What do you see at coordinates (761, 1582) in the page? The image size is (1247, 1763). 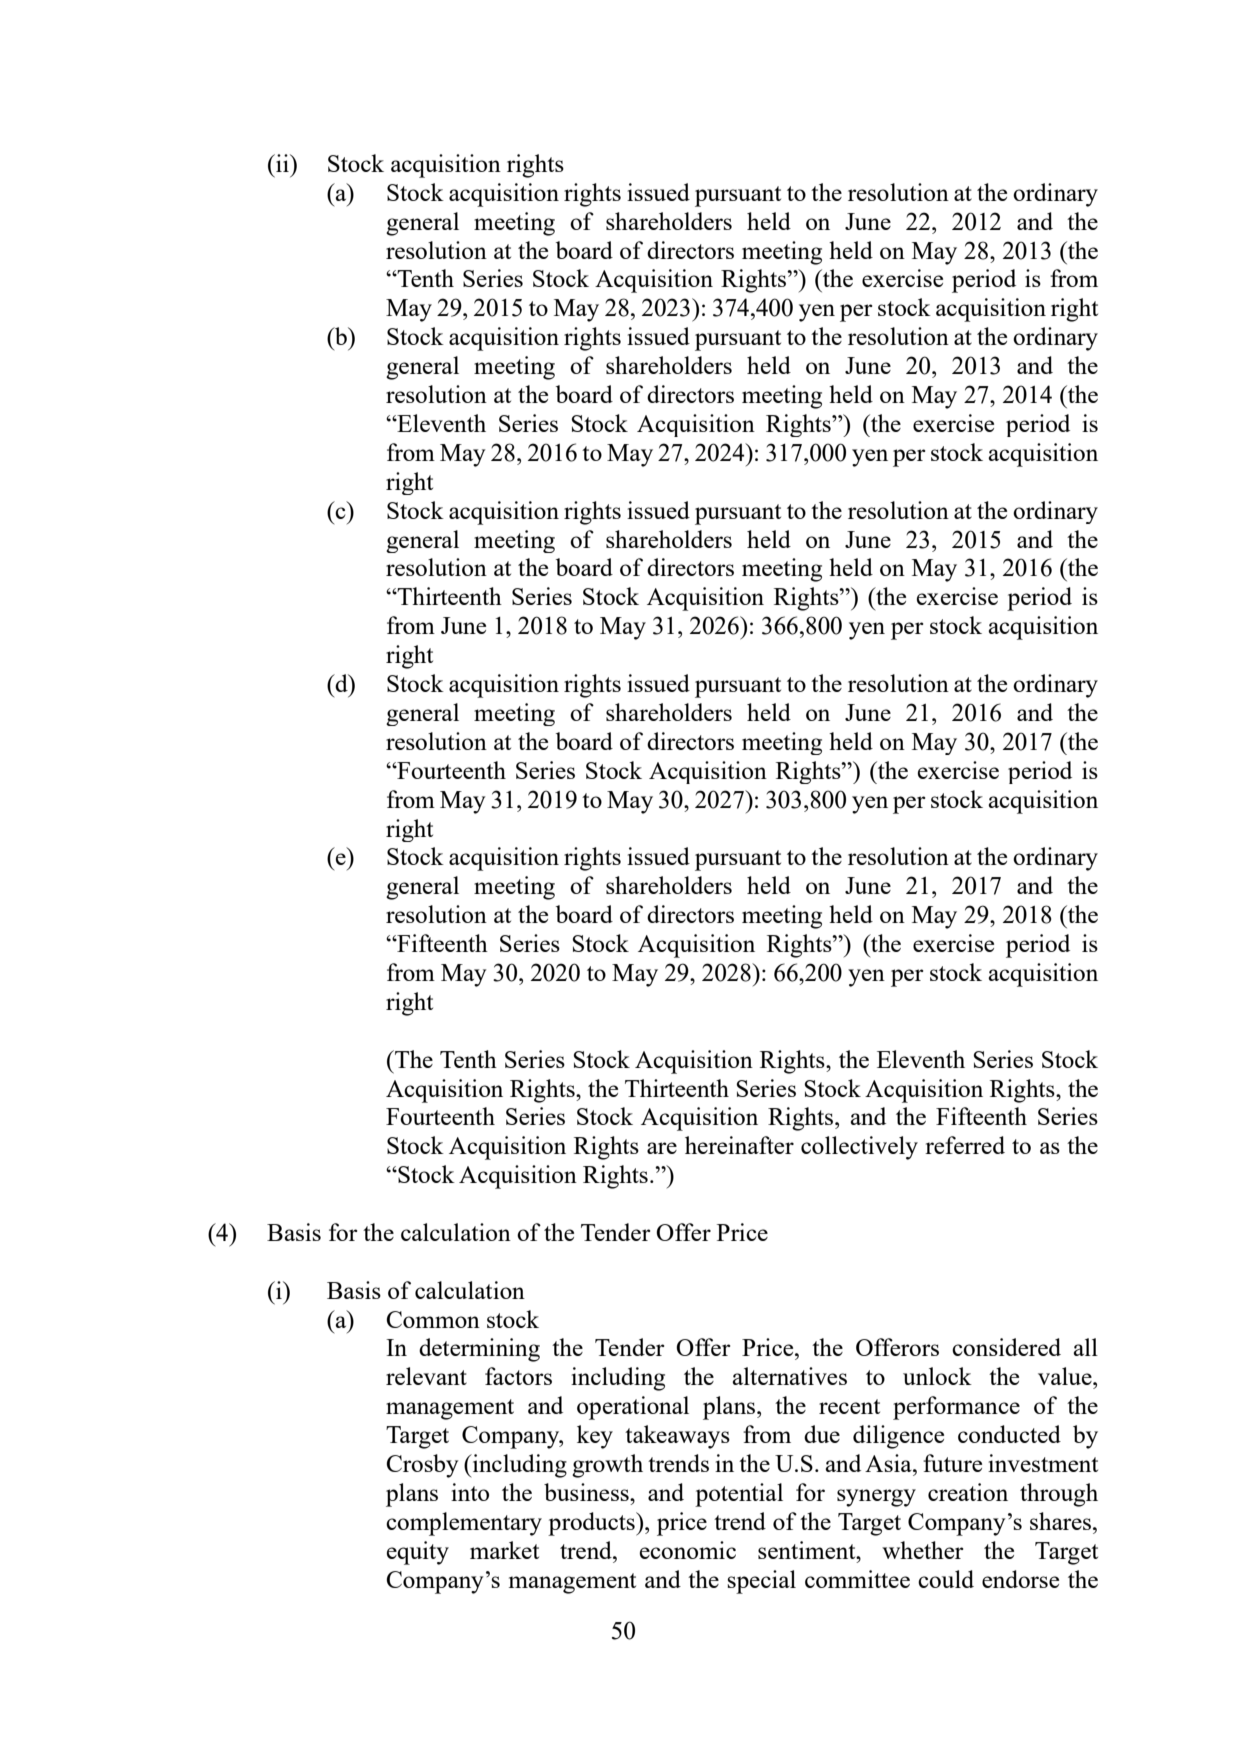 I see `special` at bounding box center [761, 1582].
